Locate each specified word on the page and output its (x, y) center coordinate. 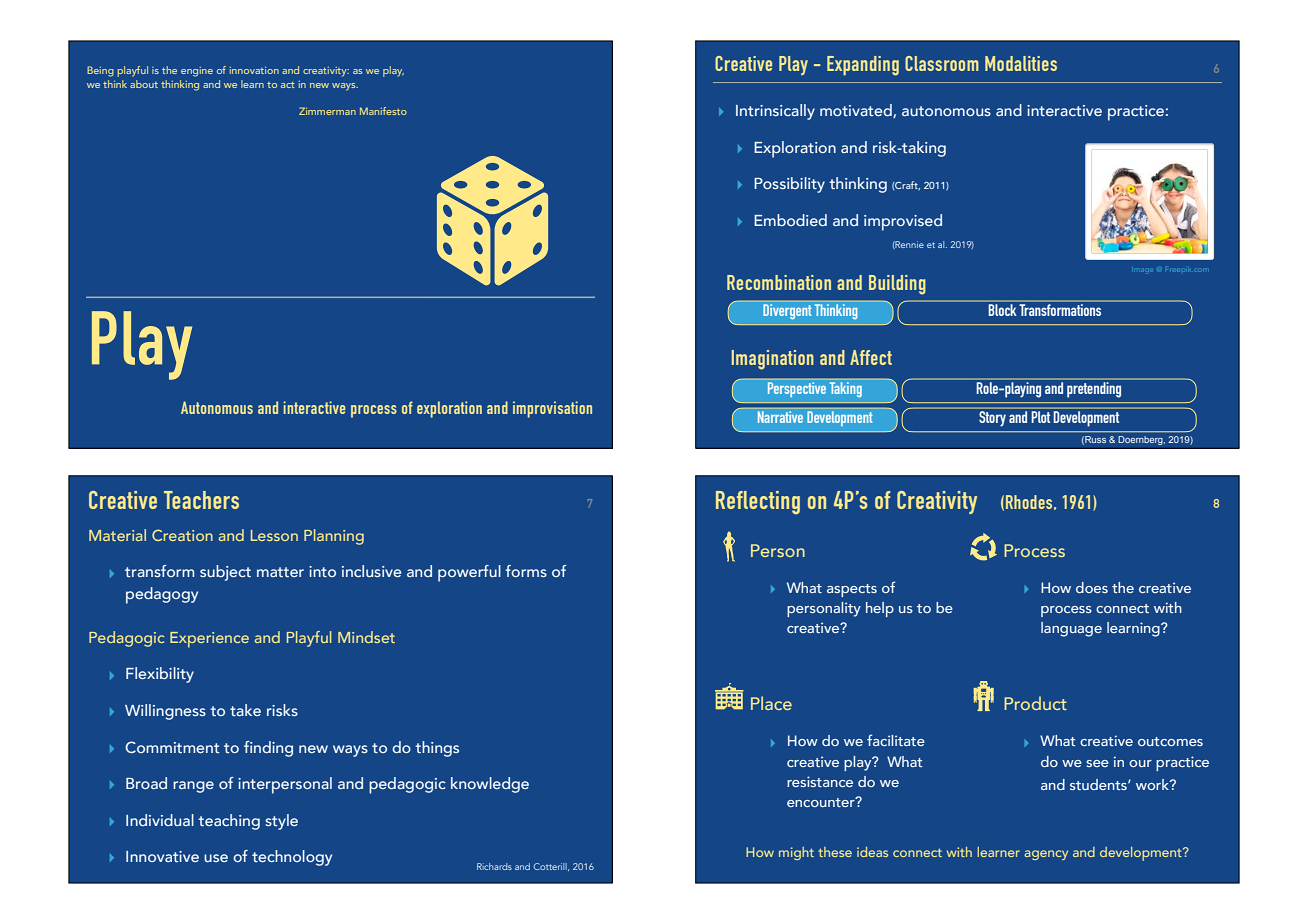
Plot (1041, 417)
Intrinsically (775, 112)
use (216, 858)
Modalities (1021, 63)
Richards (494, 866)
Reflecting (758, 502)
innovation (254, 70)
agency (1046, 855)
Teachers (201, 500)
